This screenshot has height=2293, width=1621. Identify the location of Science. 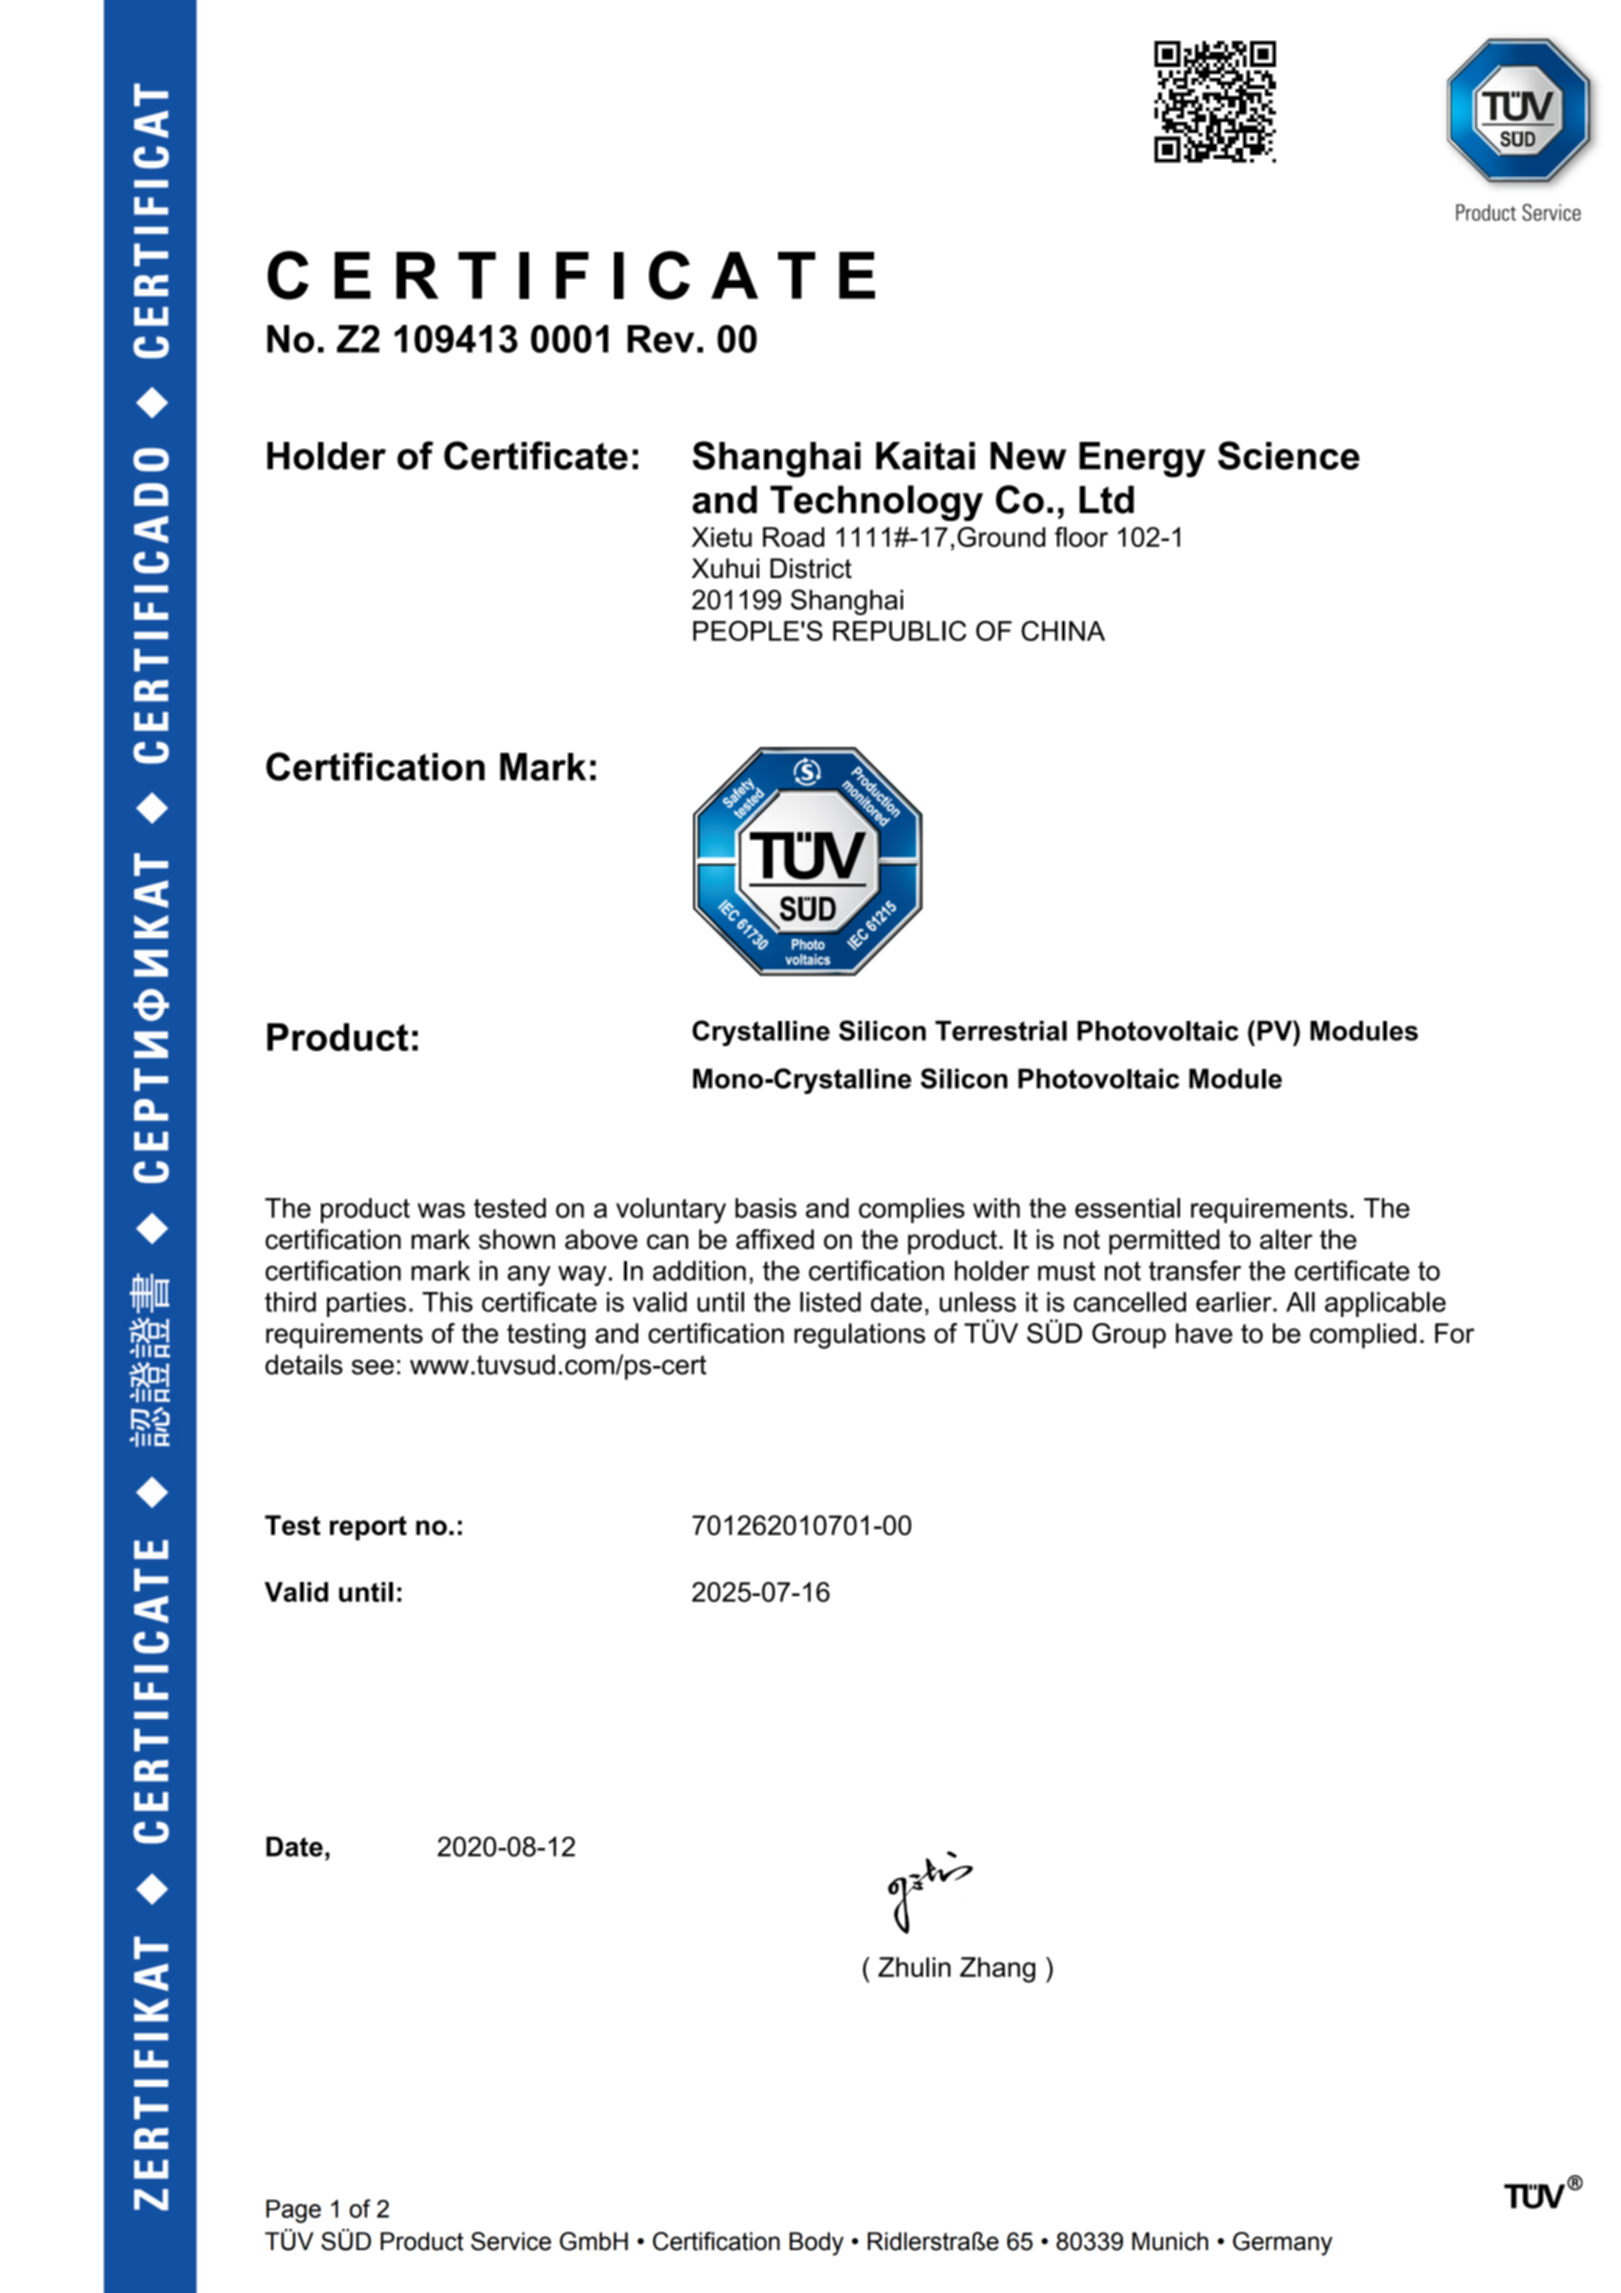
(1289, 455).
